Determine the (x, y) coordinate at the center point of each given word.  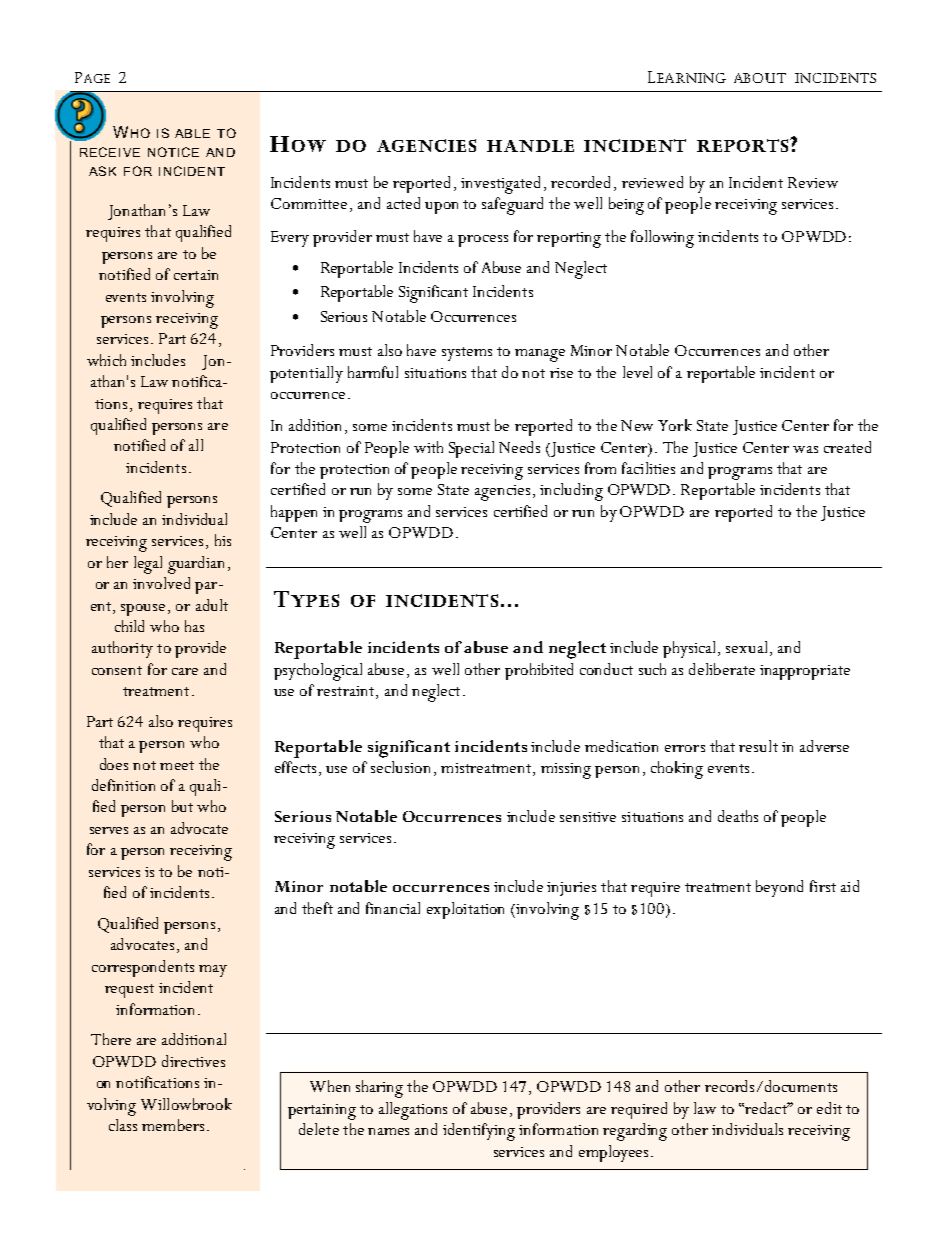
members (173, 1125)
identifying (479, 1132)
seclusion (400, 767)
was (805, 449)
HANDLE (530, 146)
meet (177, 765)
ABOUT (760, 78)
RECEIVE (110, 152)
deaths (738, 816)
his (223, 540)
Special (471, 449)
